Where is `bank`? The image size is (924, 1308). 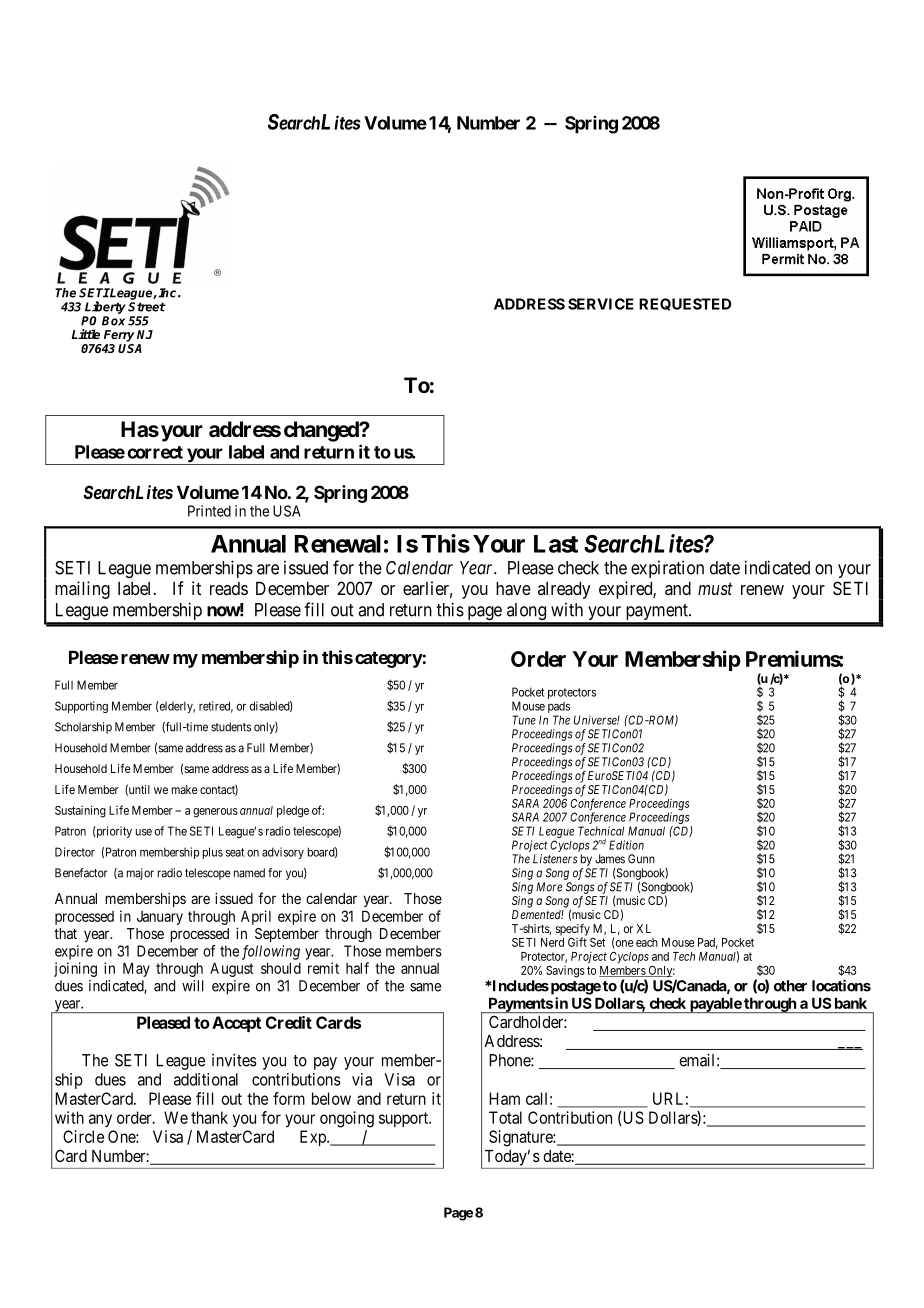 bank is located at coordinates (851, 1003).
